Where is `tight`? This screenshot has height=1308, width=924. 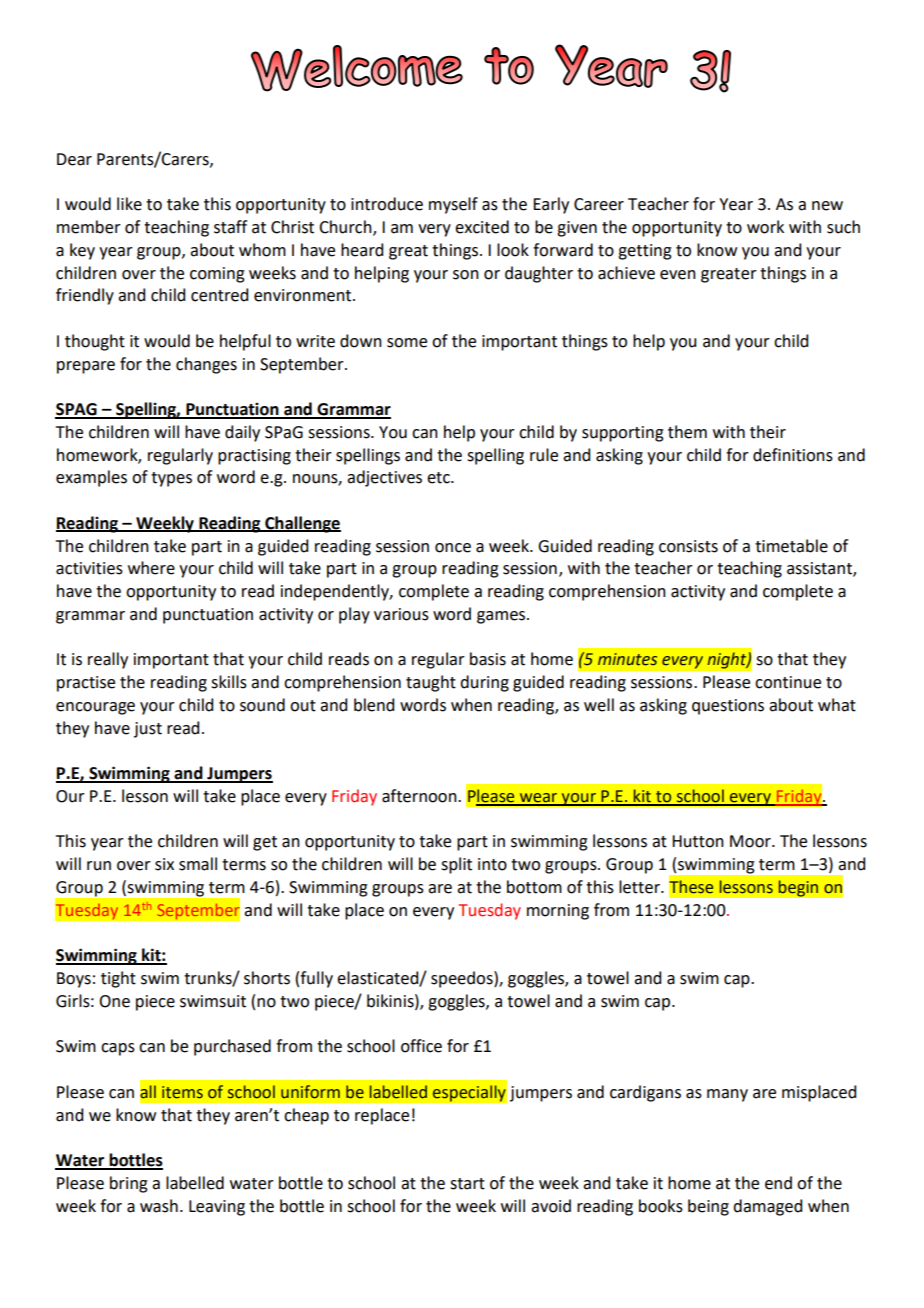 tight is located at coordinates (118, 979).
